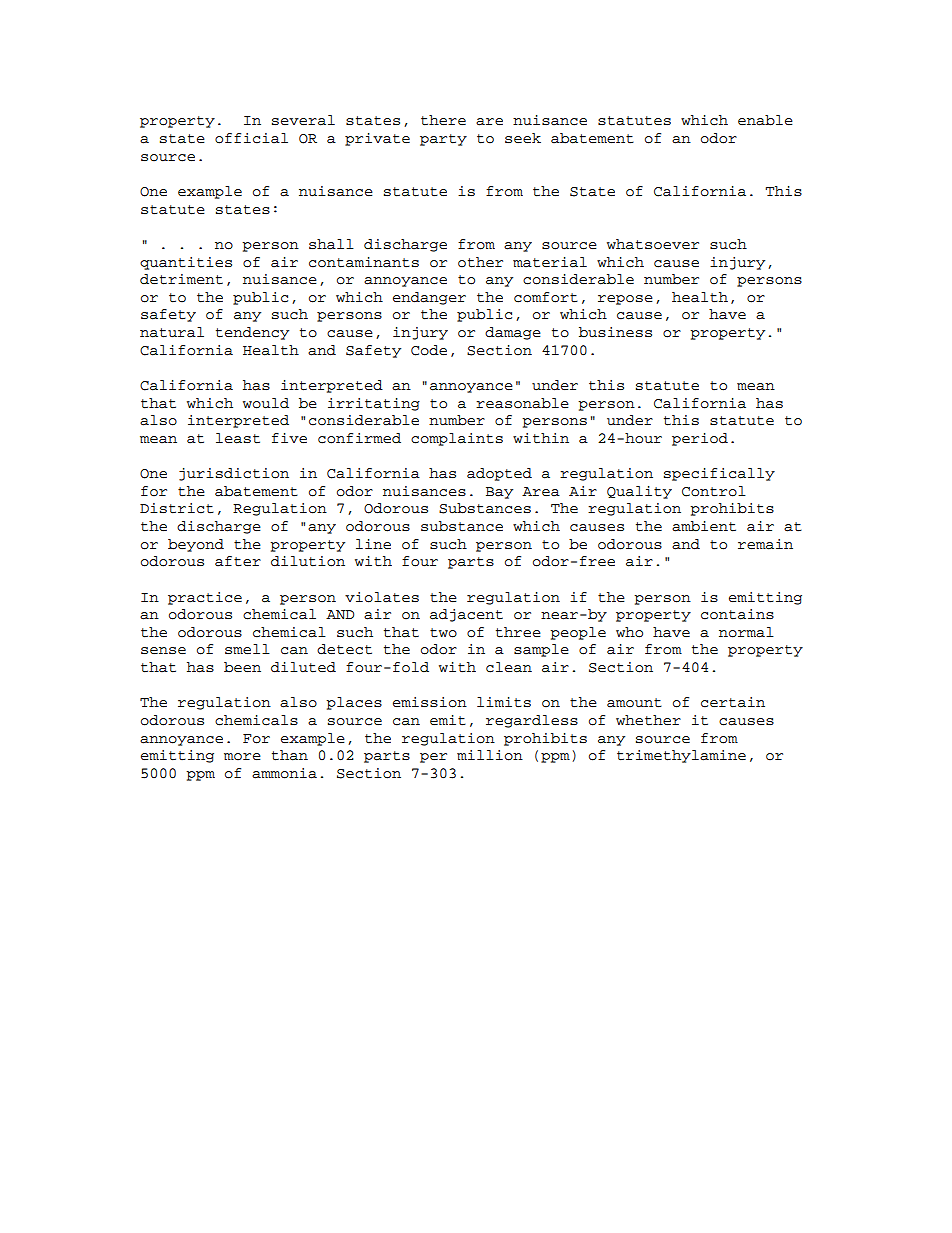 Image resolution: width=952 pixels, height=1233 pixels. Describe the element at coordinates (186, 263) in the page. I see `quantities` at that location.
